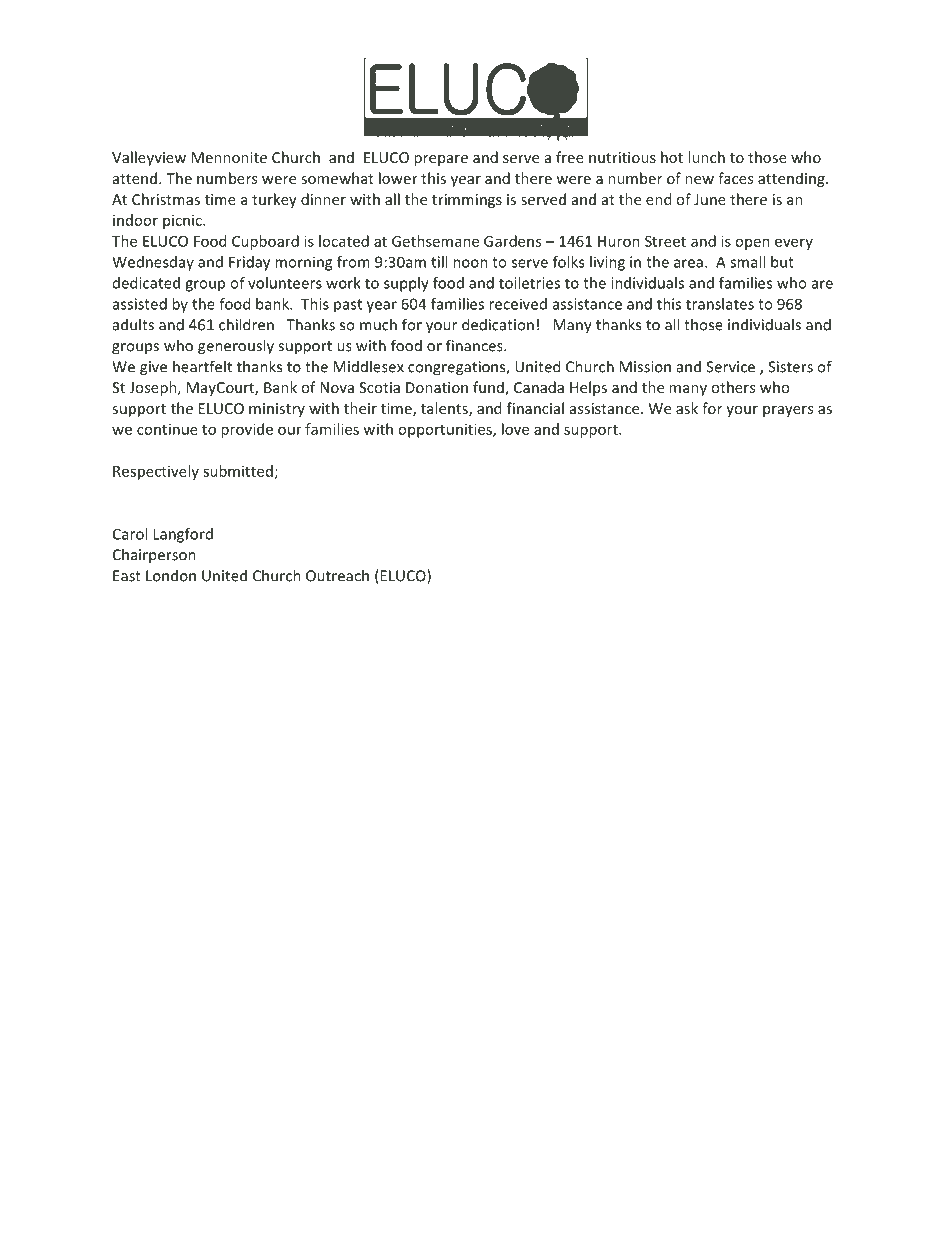 The image size is (952, 1233). Describe the element at coordinates (687, 408) in the screenshot. I see `ask` at that location.
